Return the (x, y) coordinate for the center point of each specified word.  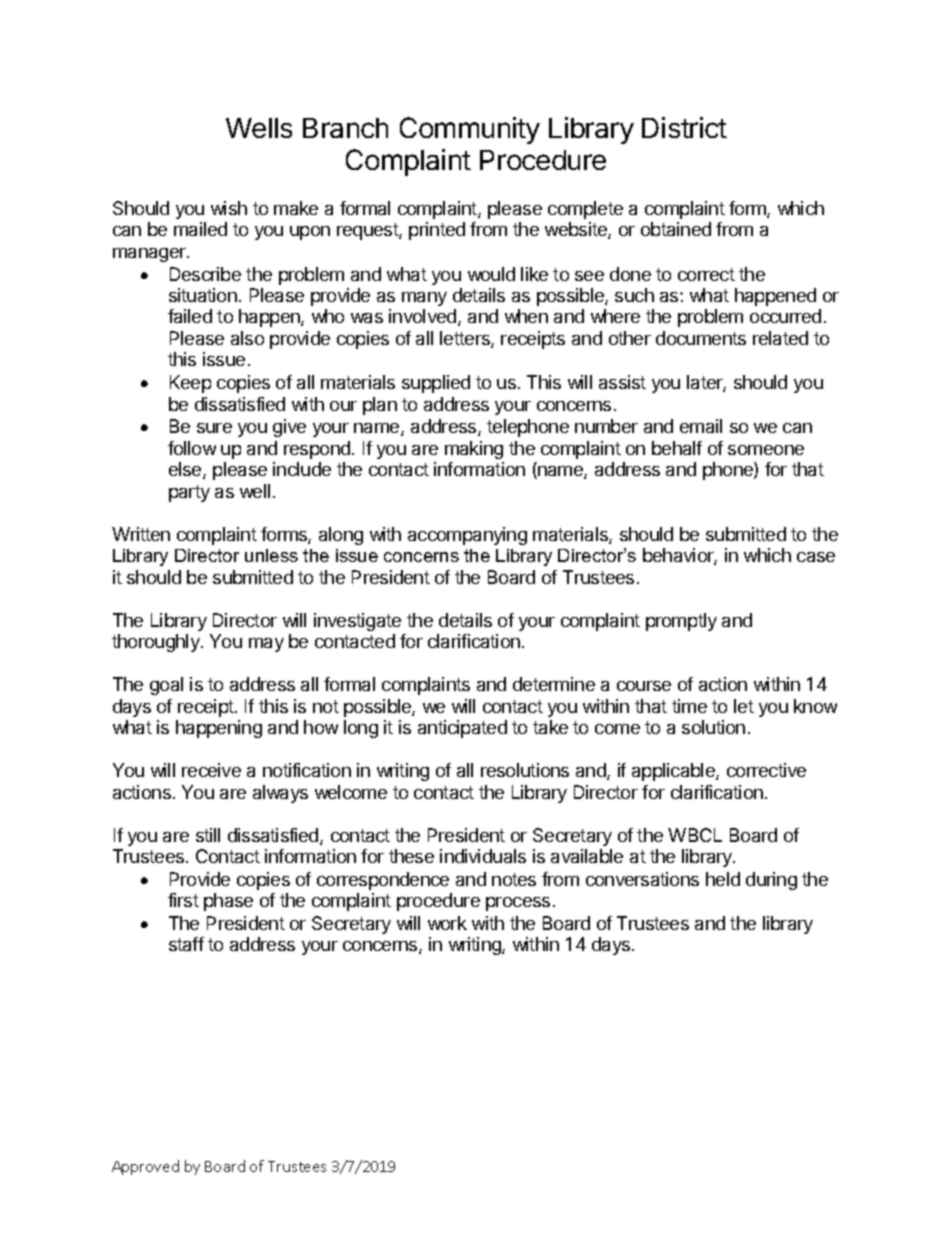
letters (466, 339)
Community (470, 130)
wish (229, 208)
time (689, 706)
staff (186, 944)
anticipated (462, 729)
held (723, 879)
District (684, 127)
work (447, 923)
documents (701, 338)
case (816, 557)
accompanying (467, 536)
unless (271, 555)
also (247, 338)
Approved (145, 1167)
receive (211, 770)
